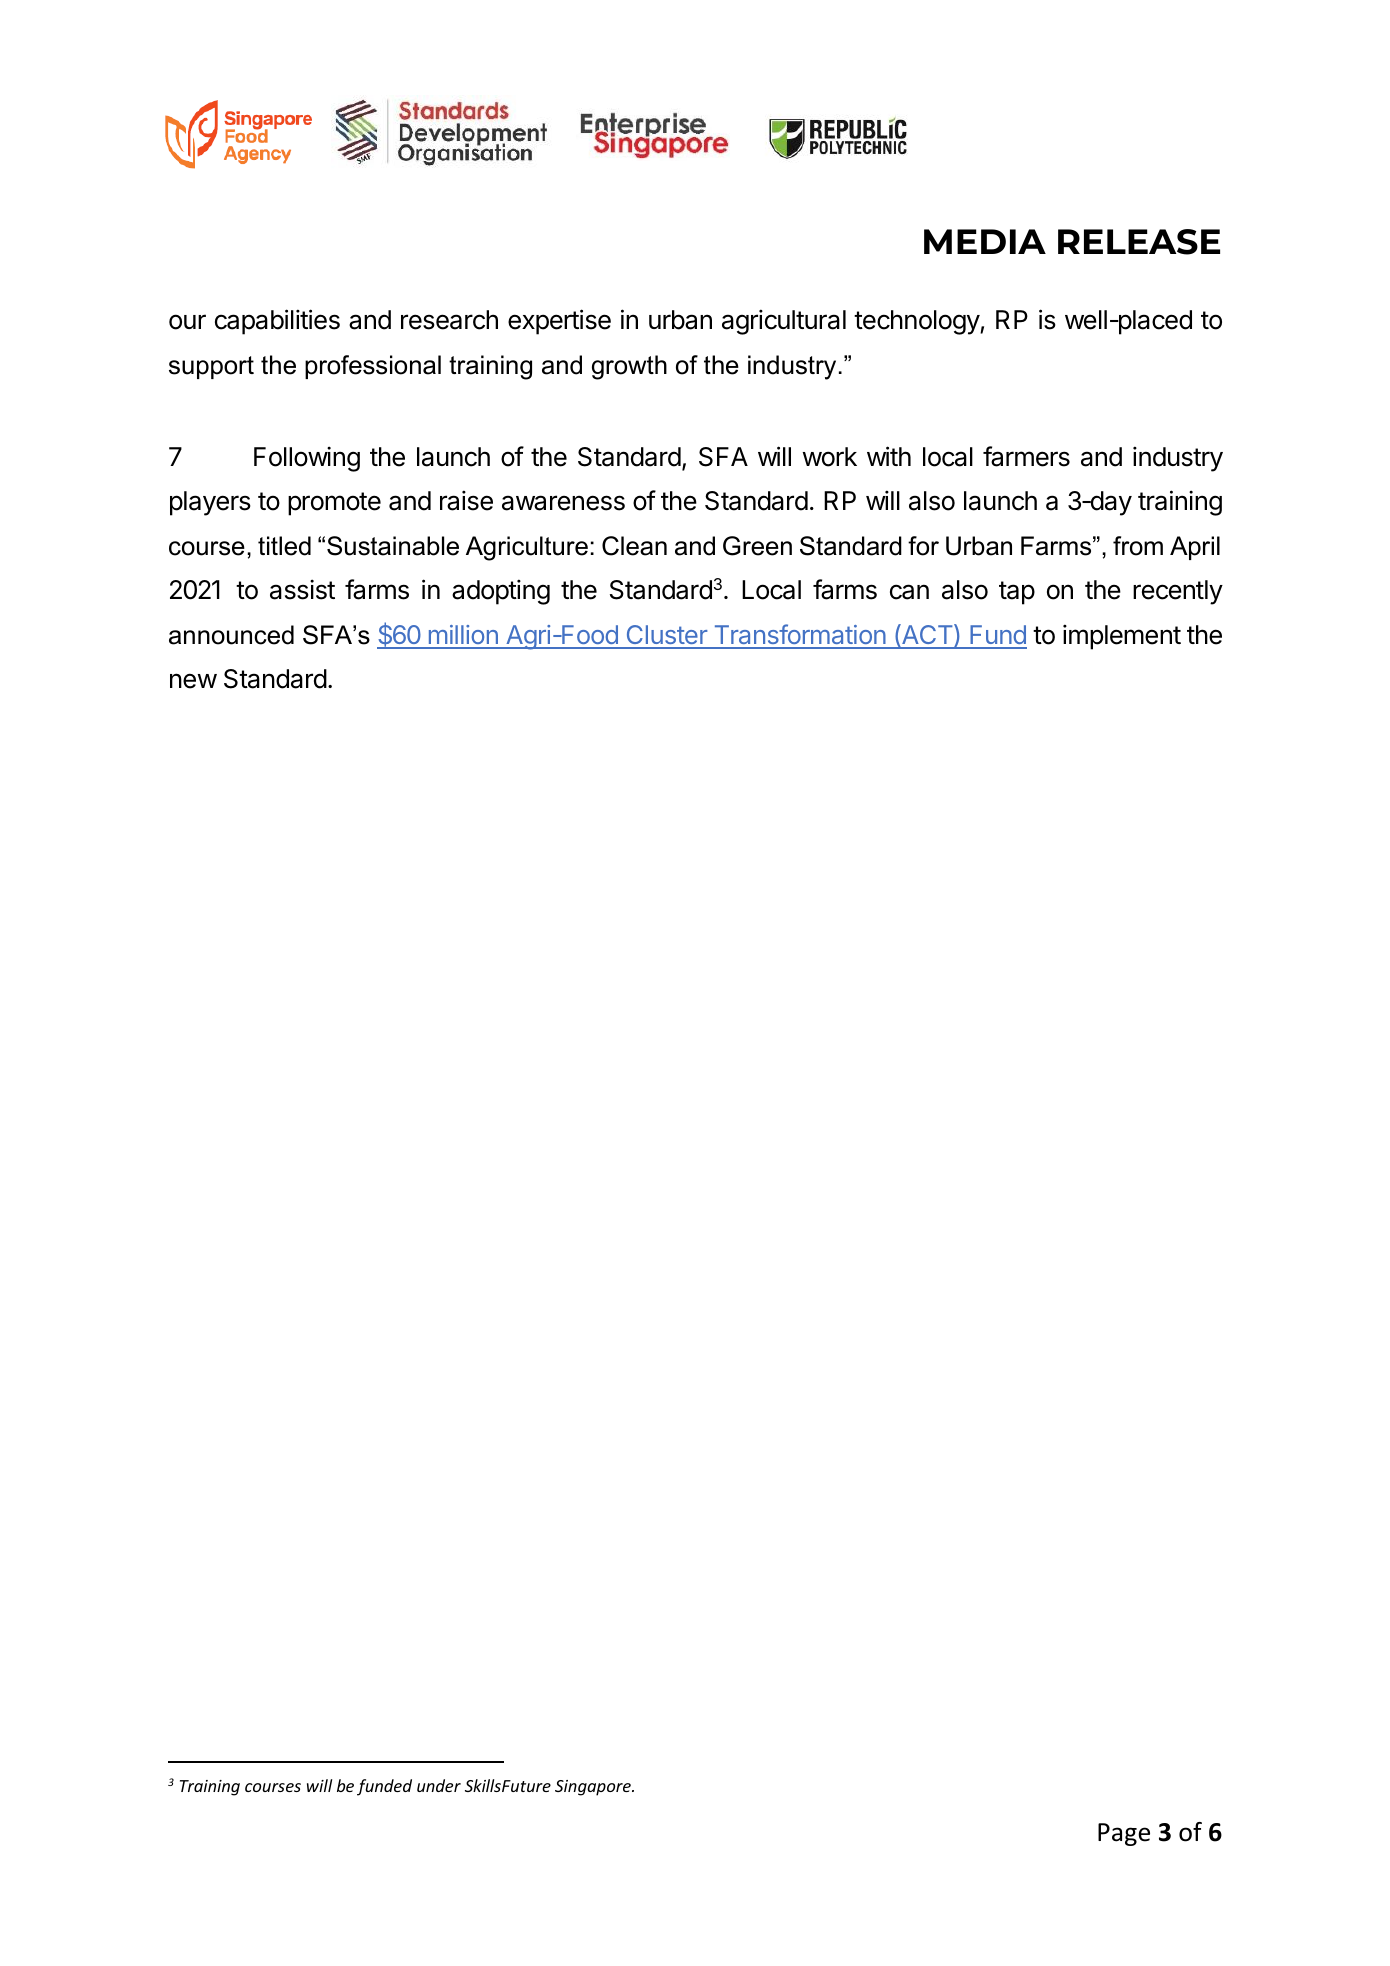 Image resolution: width=1390 pixels, height=1966 pixels. What do you see at coordinates (1124, 1834) in the document?
I see `Page` at bounding box center [1124, 1834].
